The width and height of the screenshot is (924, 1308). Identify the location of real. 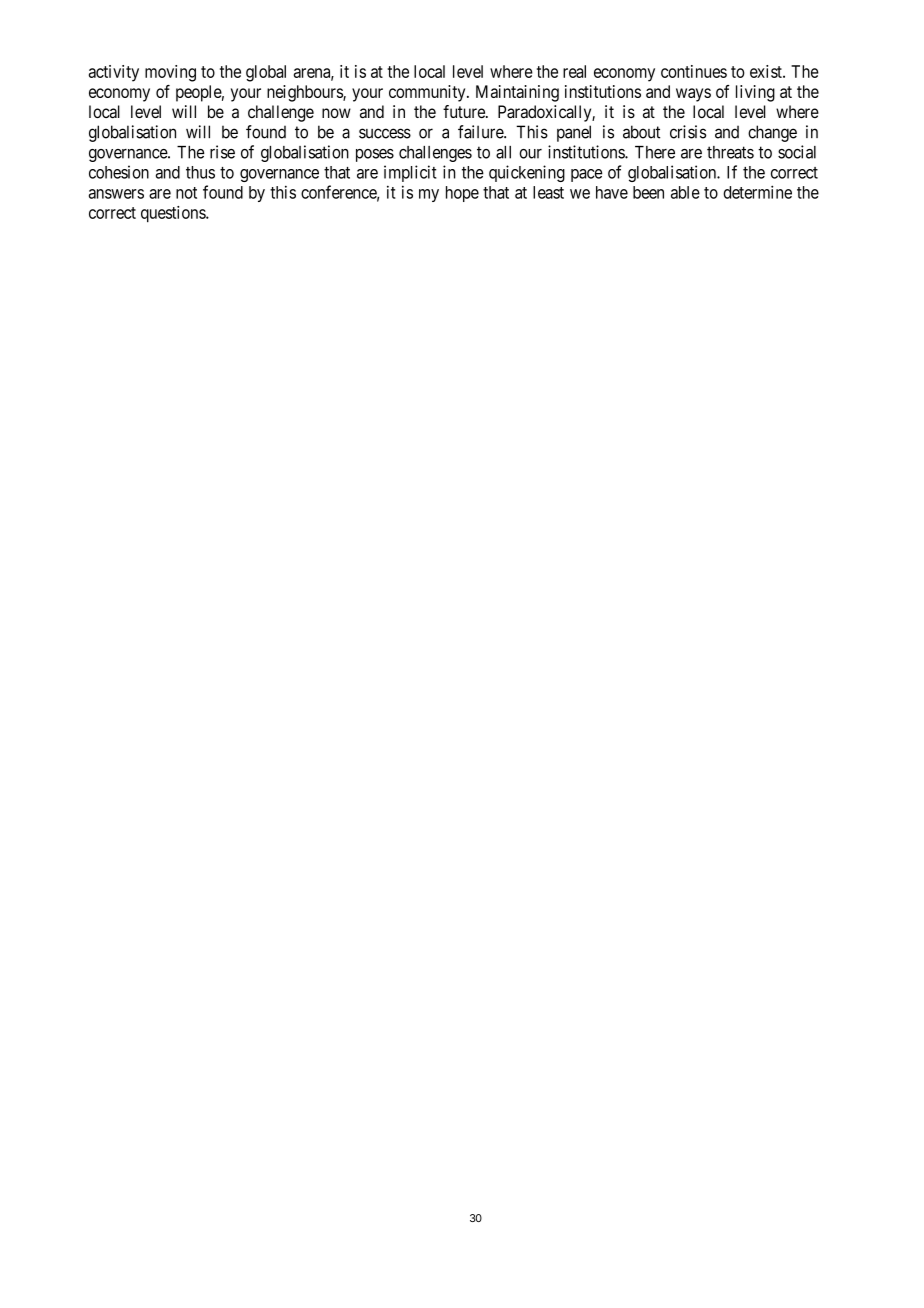
(574, 71).
